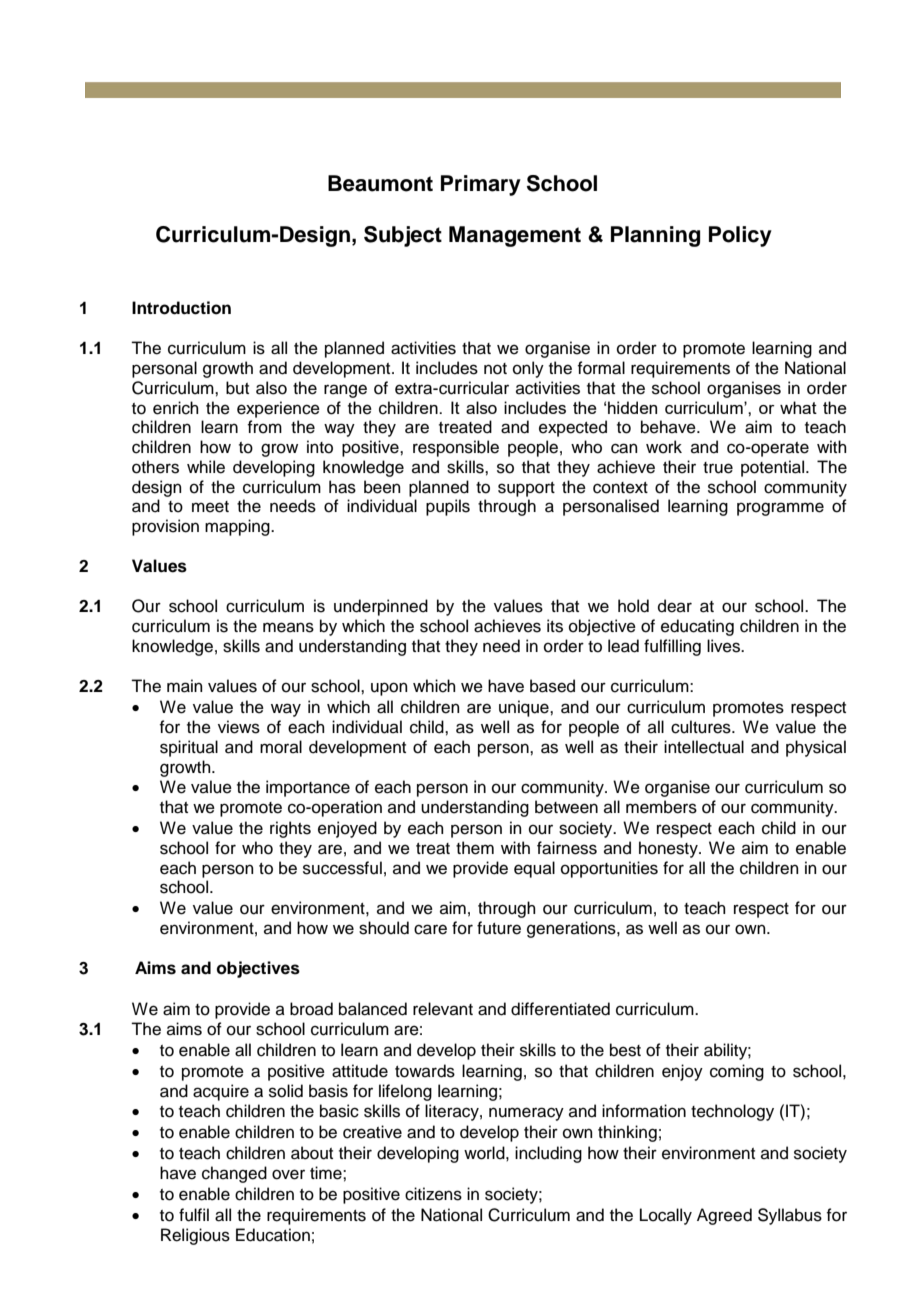 This screenshot has height=1308, width=924. I want to click on unique, so click(525, 708).
